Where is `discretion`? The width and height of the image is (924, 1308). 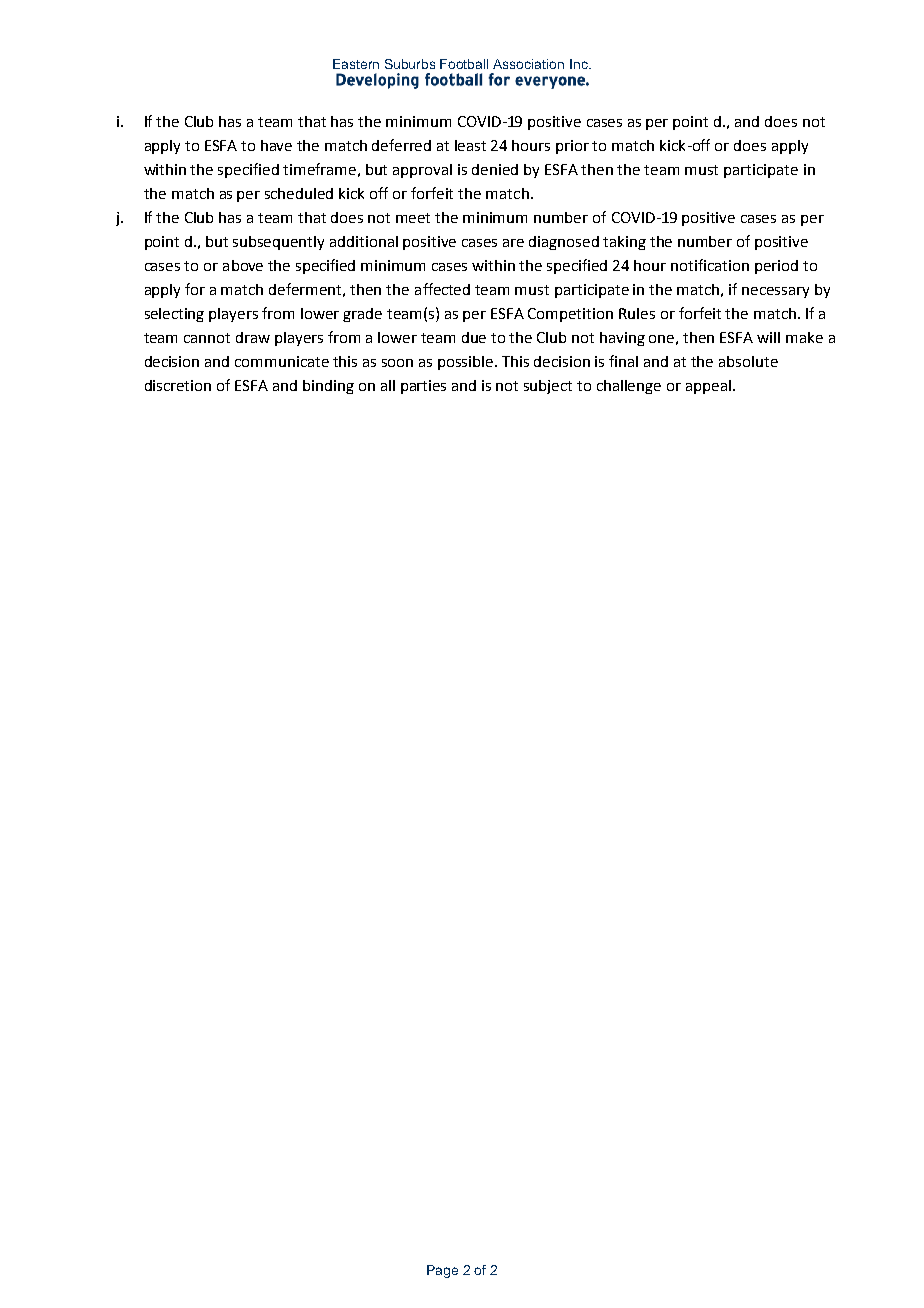
discretion is located at coordinates (178, 385).
